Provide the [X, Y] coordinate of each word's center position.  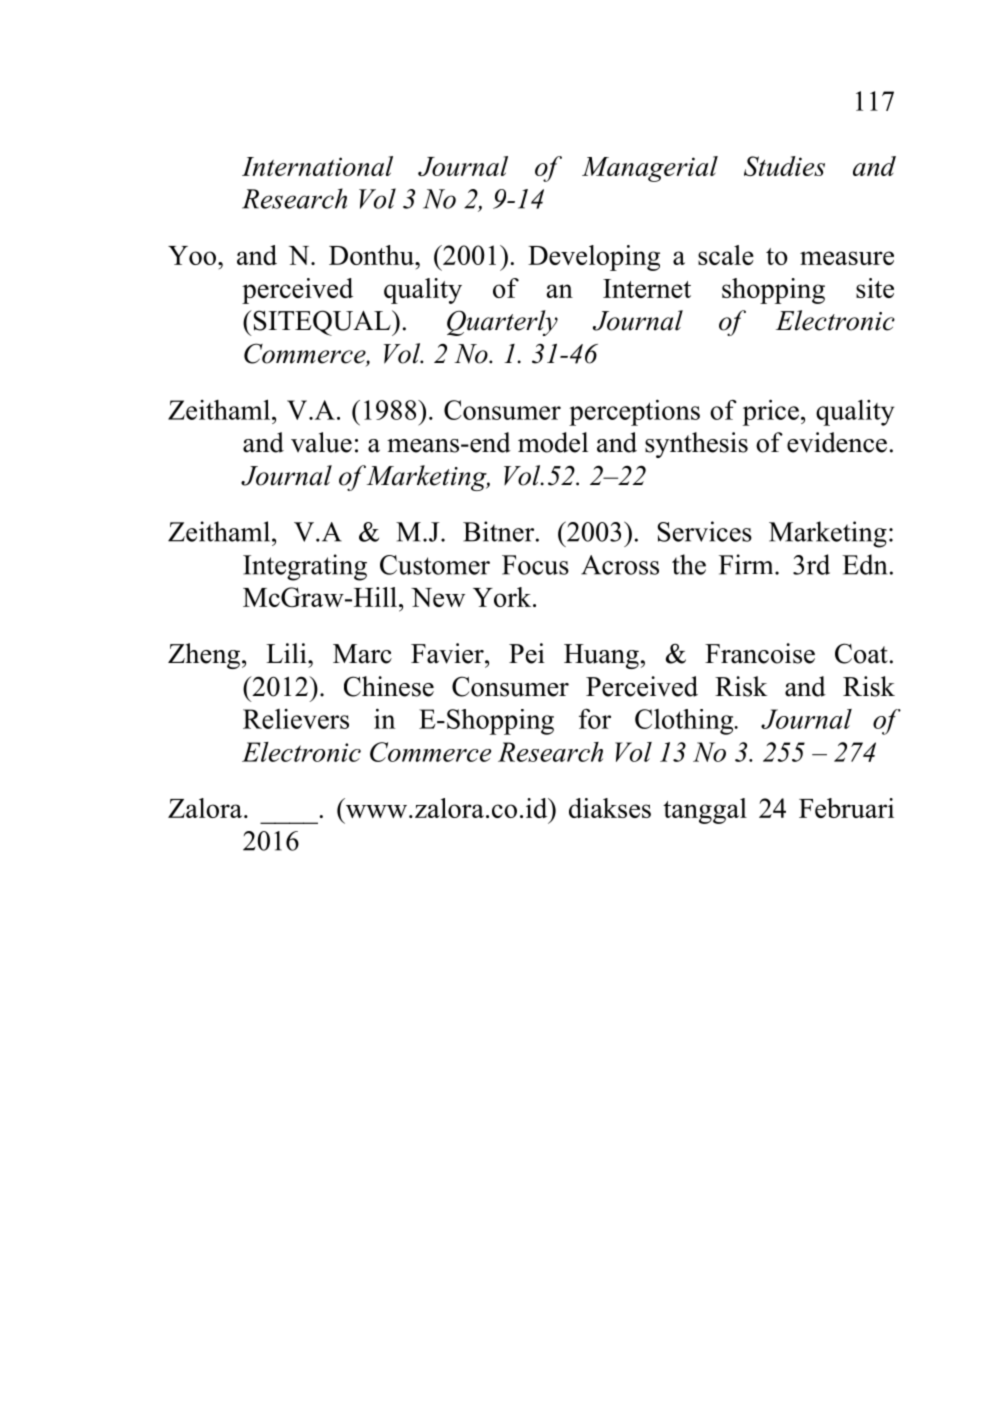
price [771, 412]
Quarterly [502, 323]
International [317, 166]
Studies [784, 166]
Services [705, 531]
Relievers [296, 719]
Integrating [305, 567]
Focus [535, 565]
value [321, 442]
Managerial [650, 169]
